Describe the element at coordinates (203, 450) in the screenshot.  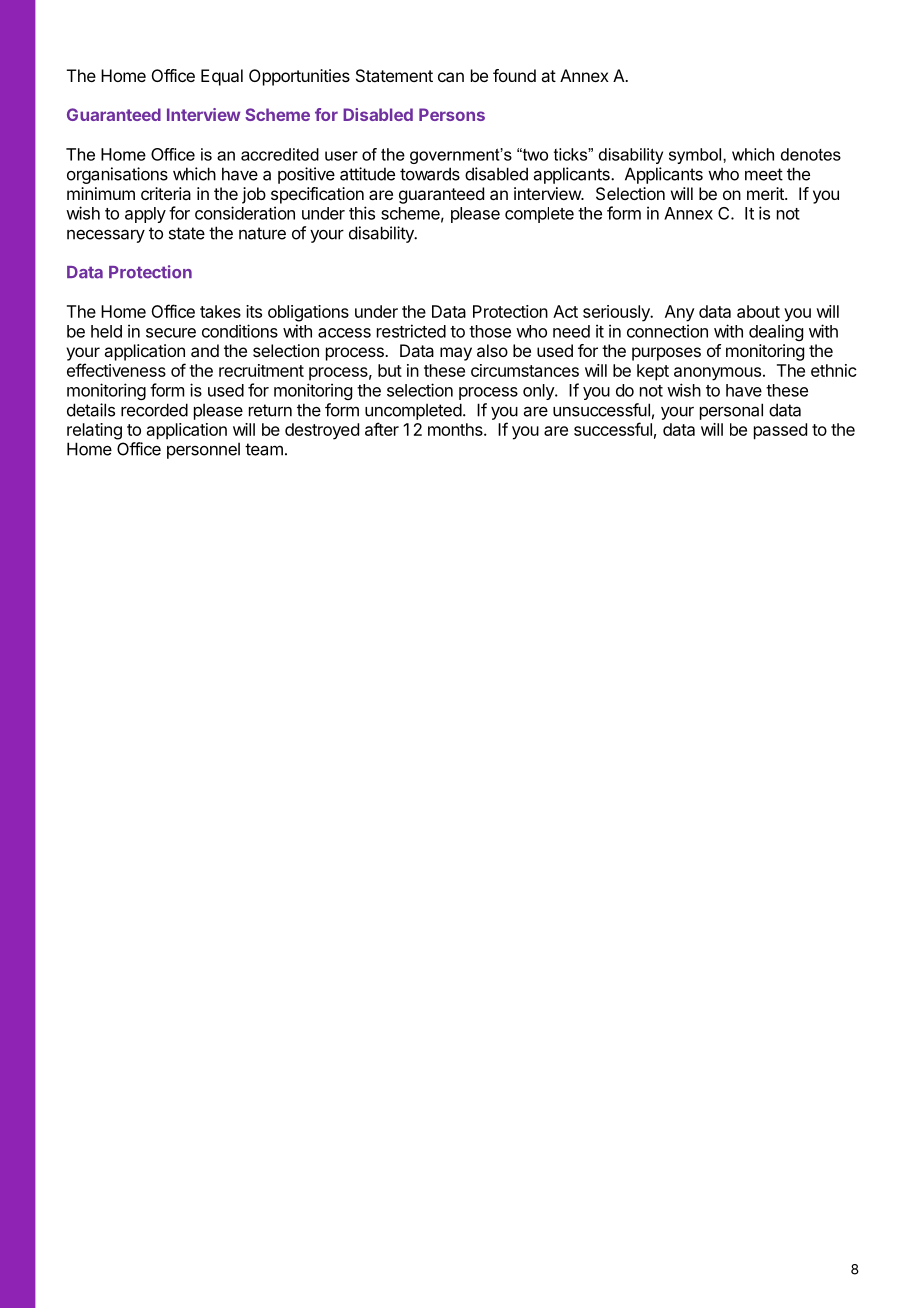
I see `personnel` at that location.
